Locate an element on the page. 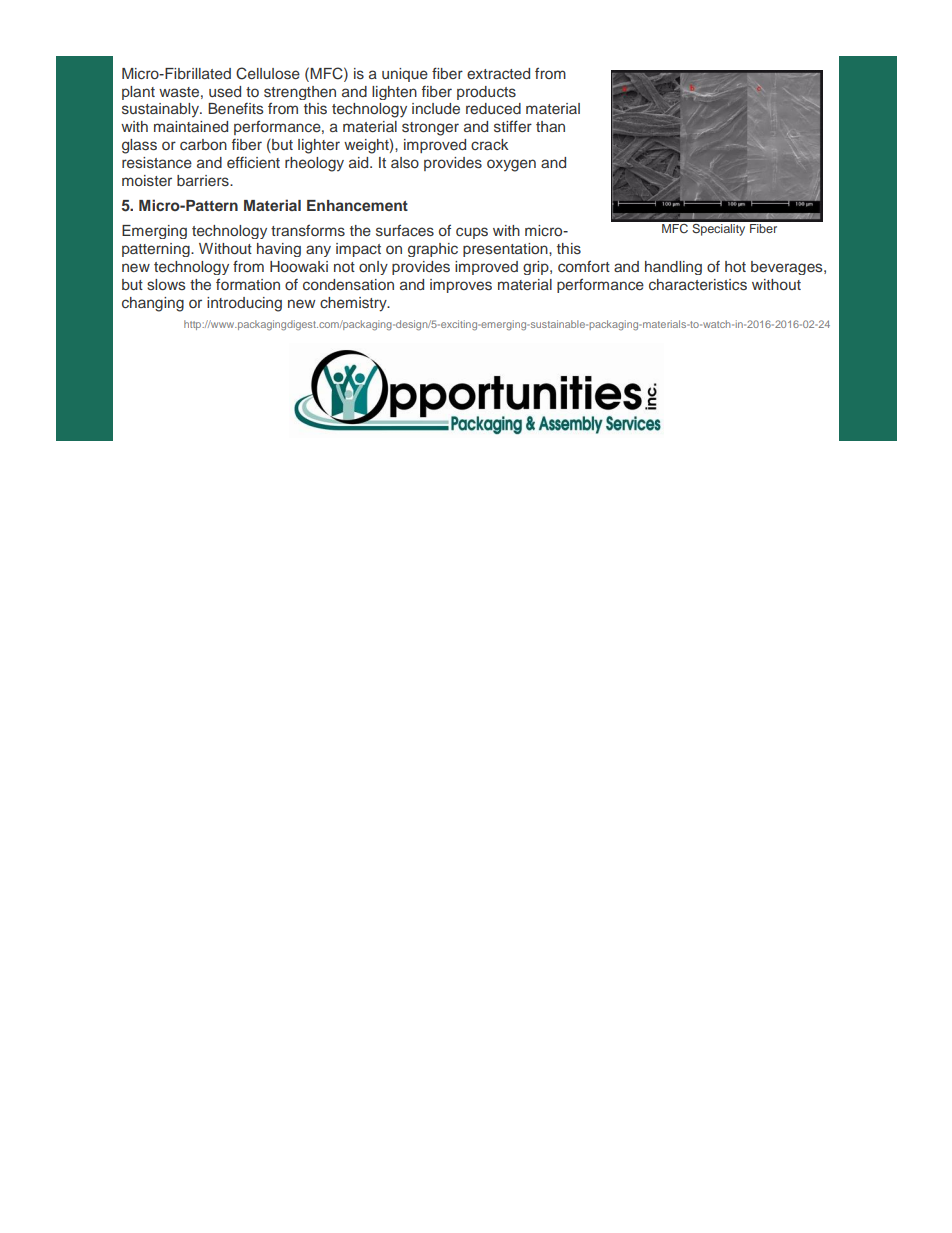 The image size is (952, 1233). products is located at coordinates (486, 93).
